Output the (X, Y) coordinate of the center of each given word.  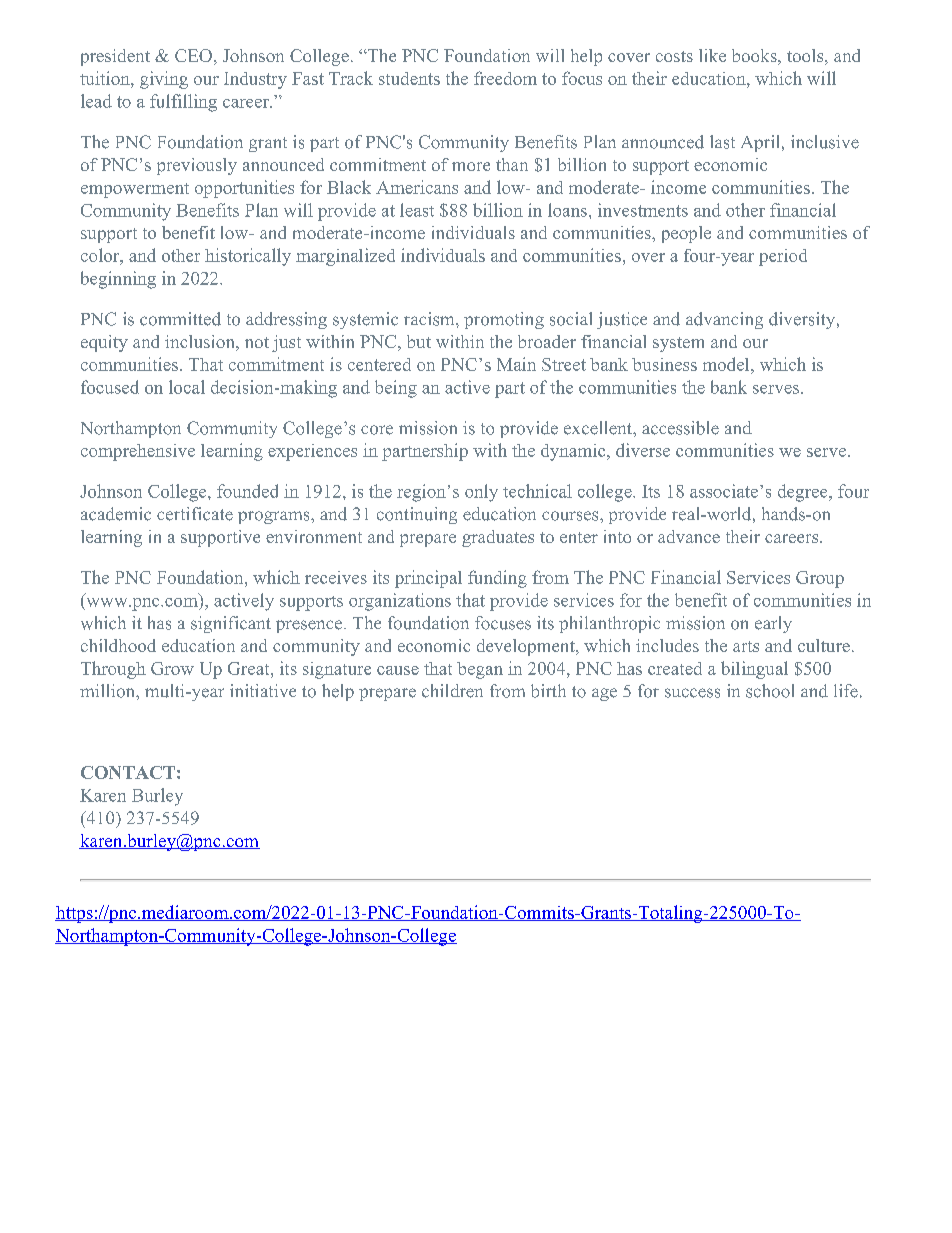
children (452, 691)
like (712, 55)
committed (180, 319)
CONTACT (128, 772)
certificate (195, 514)
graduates (498, 538)
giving (164, 80)
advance (689, 536)
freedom (505, 78)
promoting (504, 320)
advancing (724, 320)
